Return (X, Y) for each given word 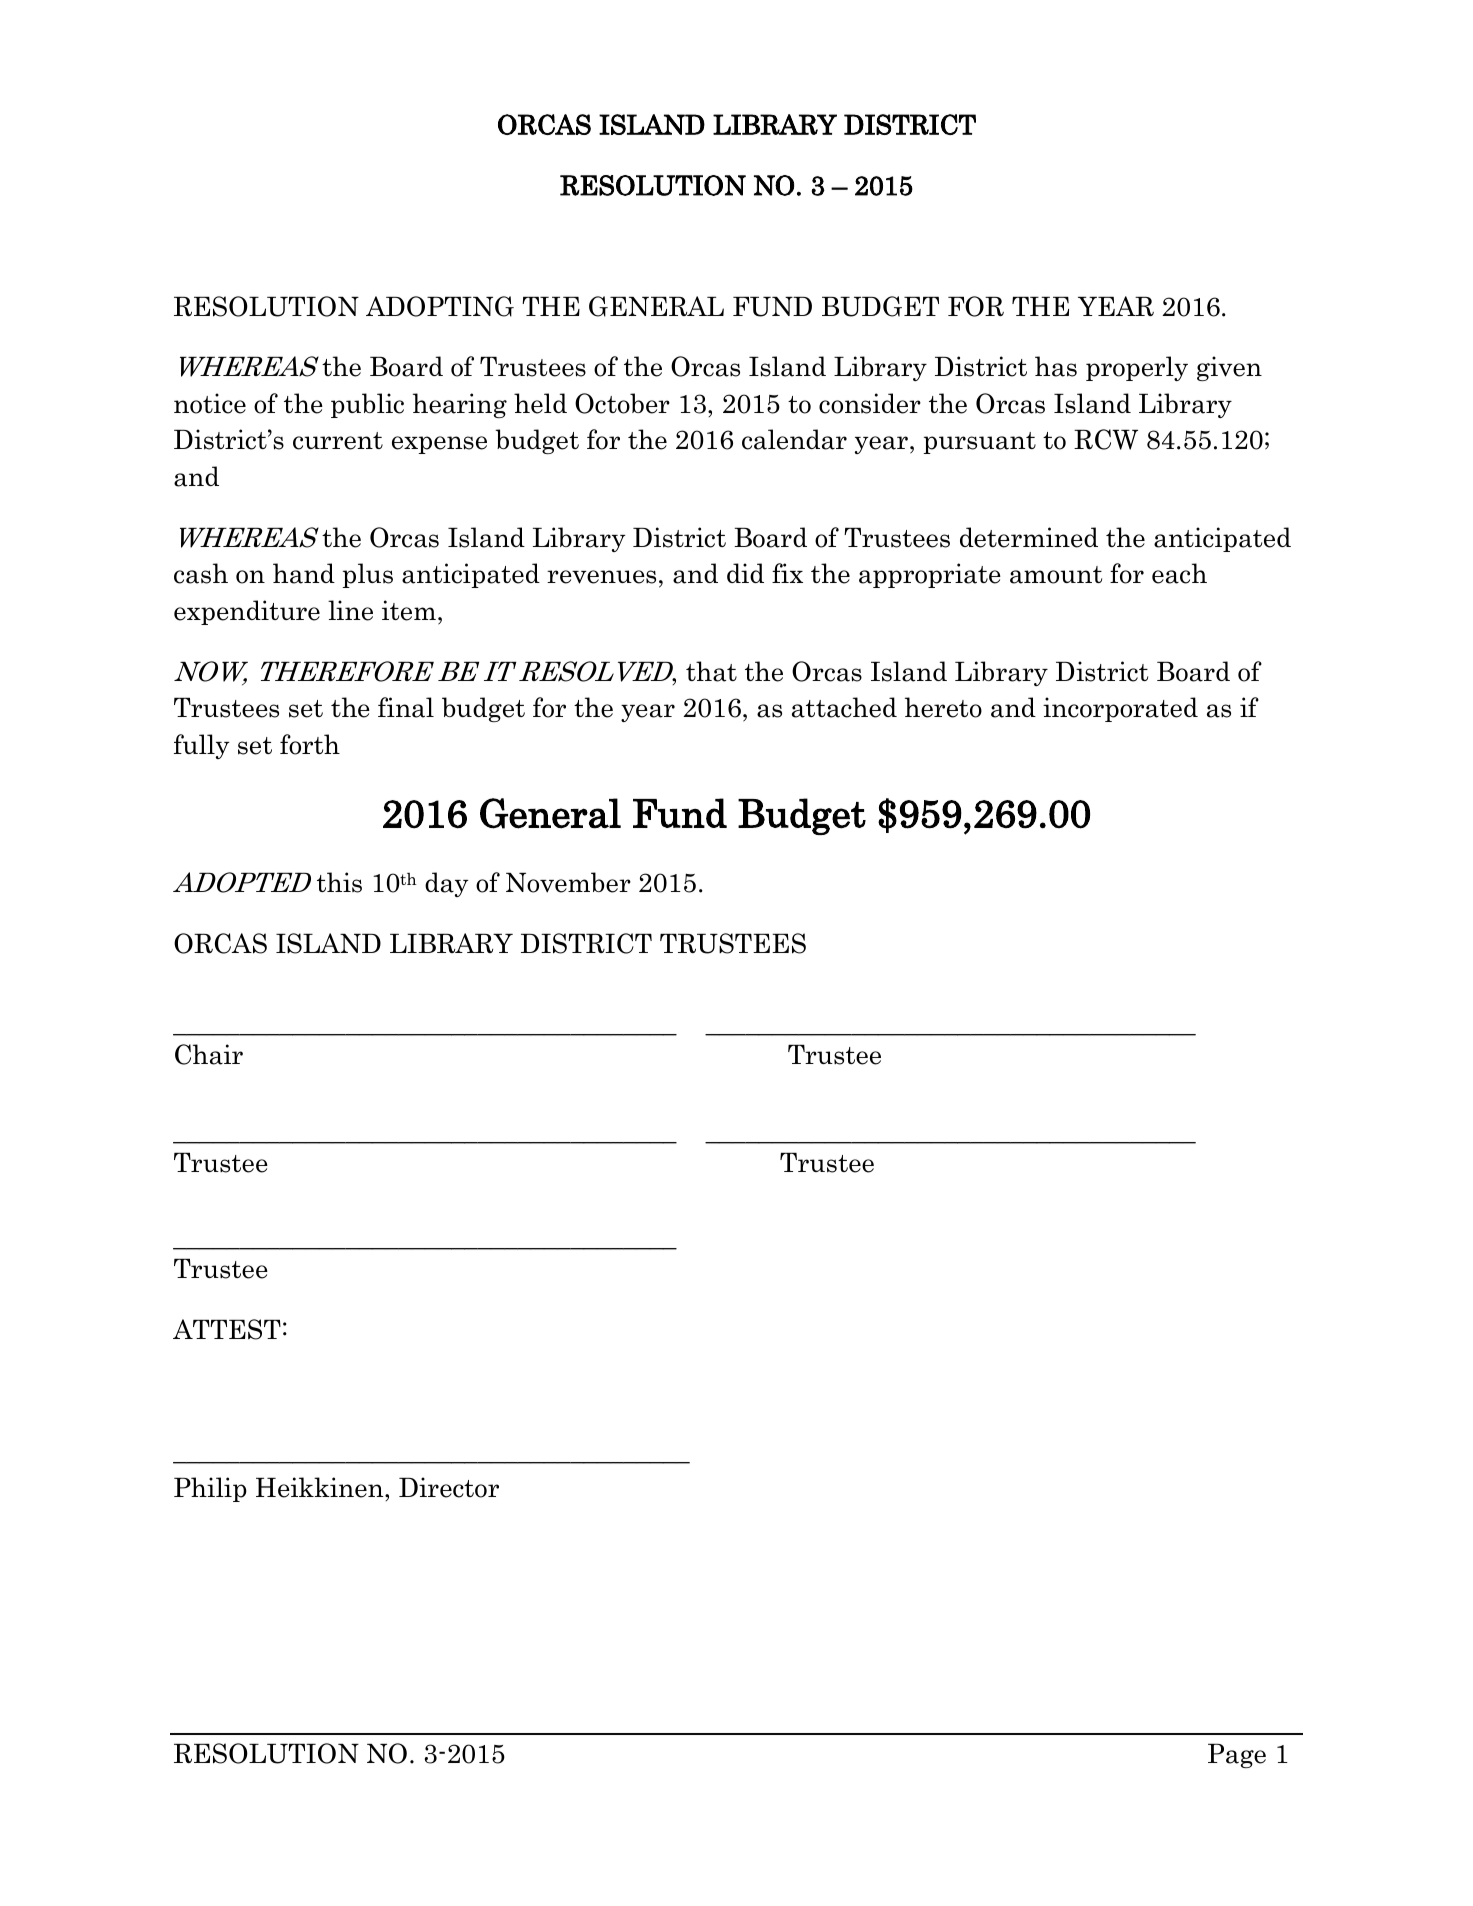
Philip (210, 1489)
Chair (209, 1054)
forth (310, 744)
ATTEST (227, 1329)
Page (1237, 1756)
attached (844, 707)
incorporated (1120, 709)
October (622, 403)
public (367, 405)
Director (449, 1487)
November (568, 882)
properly (1137, 368)
